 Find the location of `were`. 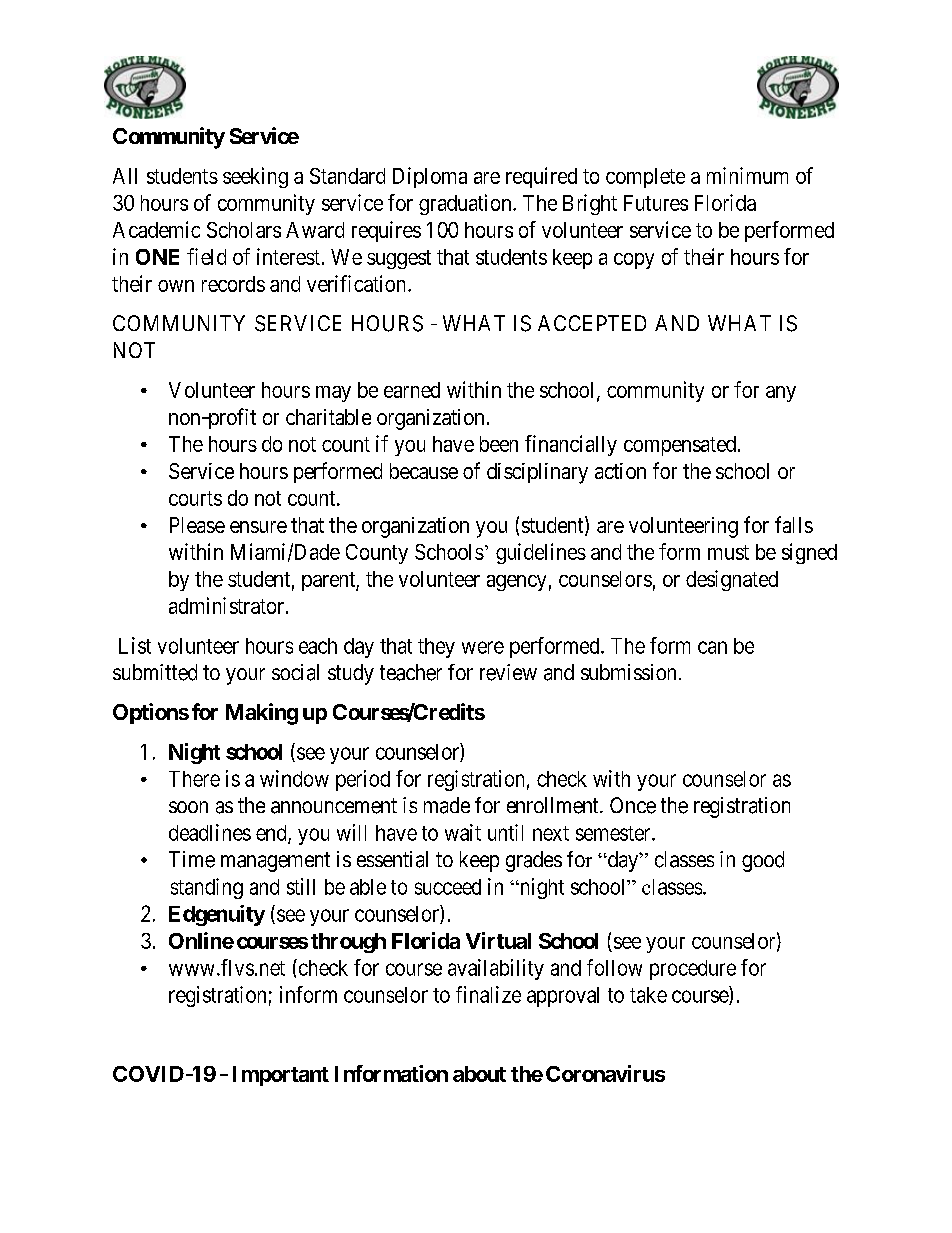

were is located at coordinates (483, 647).
